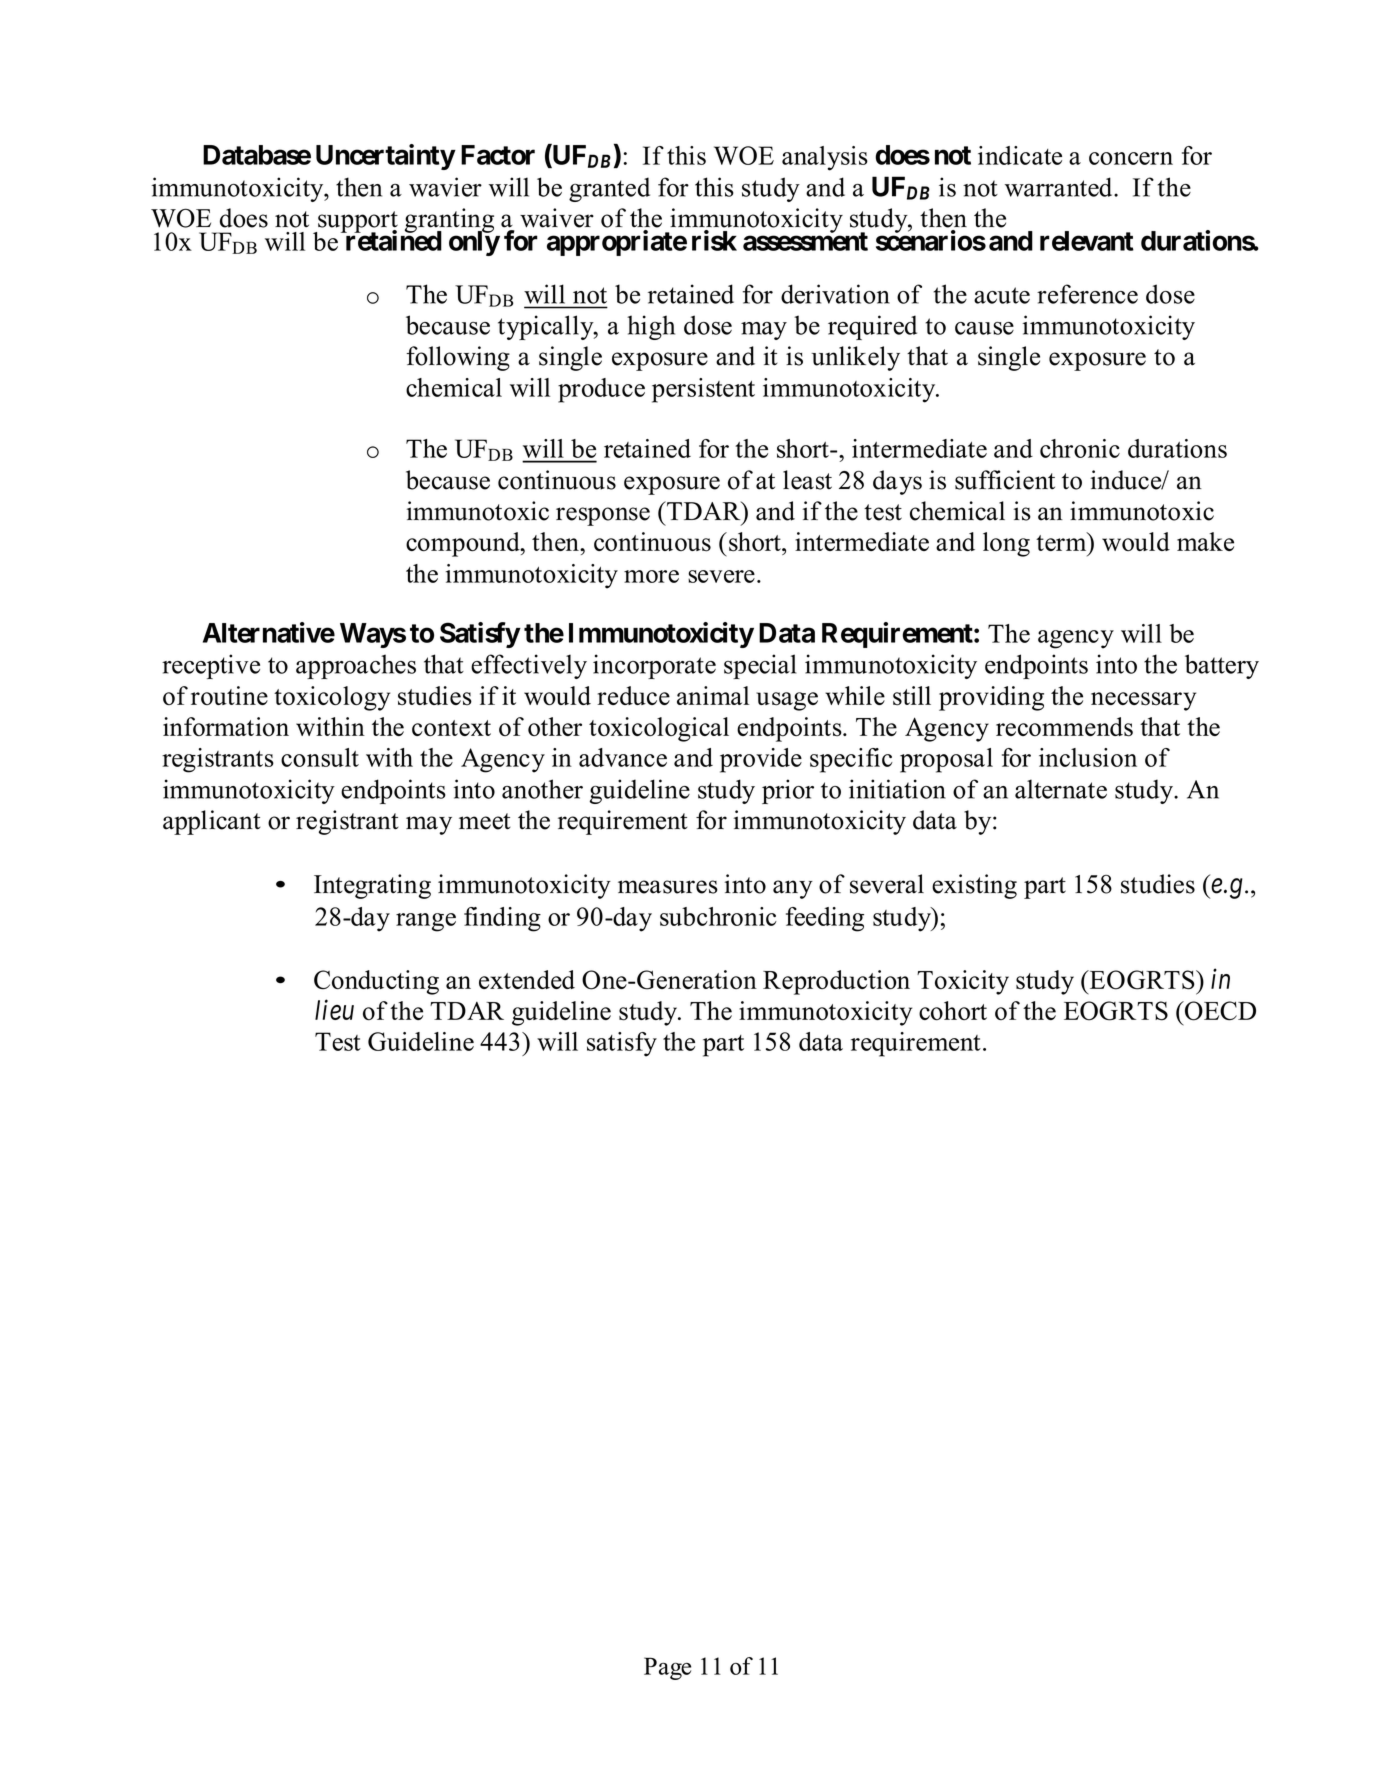  What do you see at coordinates (668, 887) in the image?
I see `measures` at bounding box center [668, 887].
